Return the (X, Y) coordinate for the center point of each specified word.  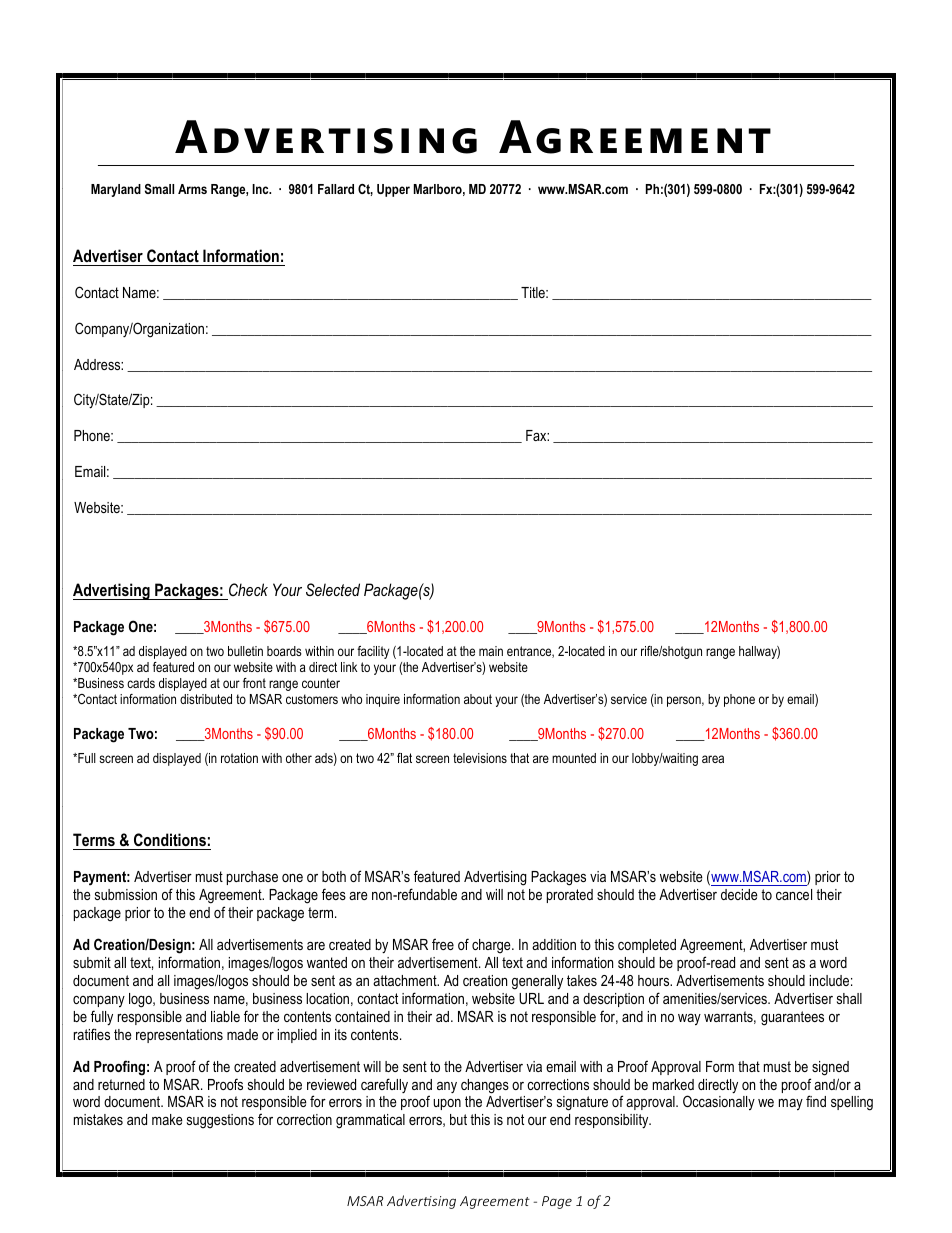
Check (248, 589)
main (491, 651)
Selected (333, 589)
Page (557, 1202)
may (791, 1105)
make (167, 1119)
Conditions (169, 841)
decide (739, 894)
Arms (192, 189)
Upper (393, 190)
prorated (570, 896)
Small (159, 189)
